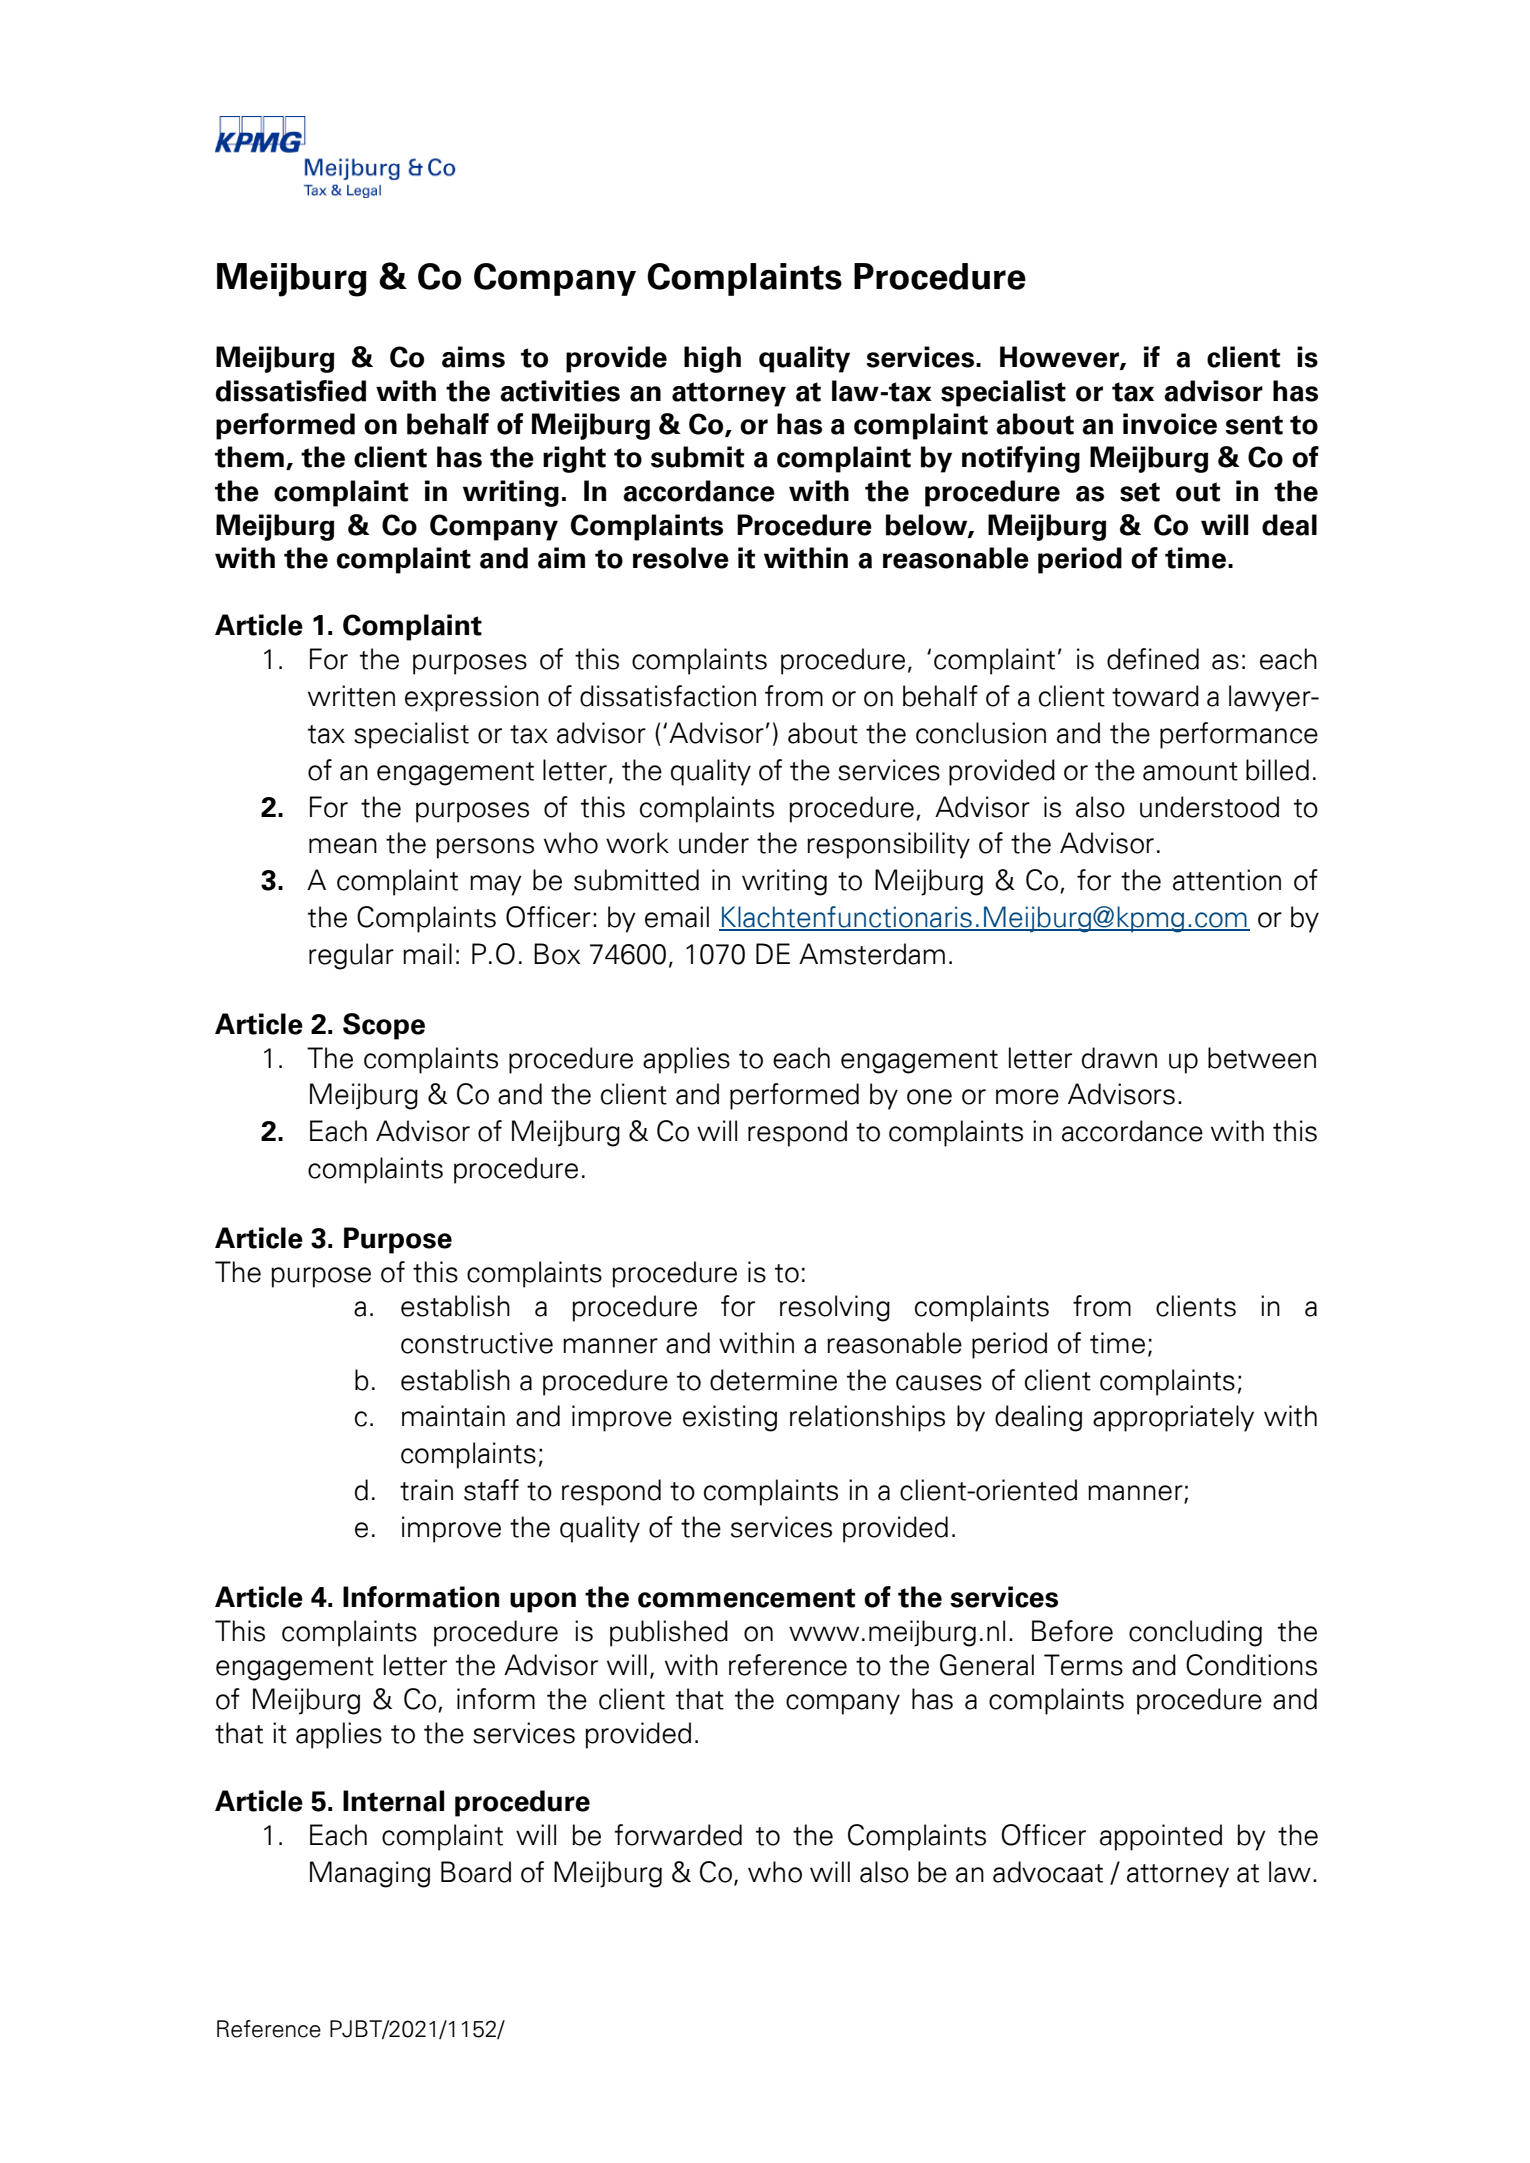  What do you see at coordinates (393, 1801) in the screenshot?
I see `Internal` at bounding box center [393, 1801].
